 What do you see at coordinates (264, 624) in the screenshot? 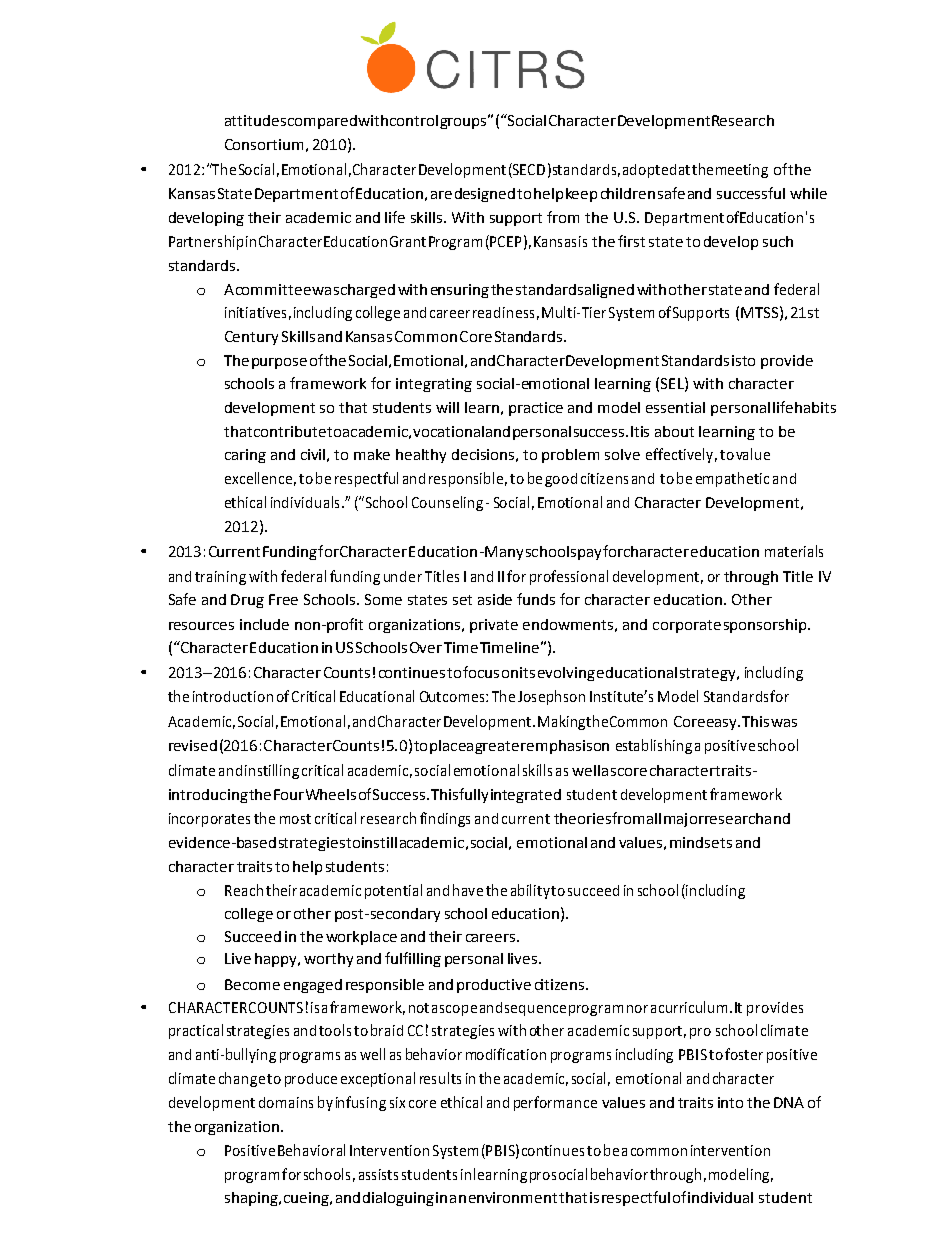
I see `include` at bounding box center [264, 624].
